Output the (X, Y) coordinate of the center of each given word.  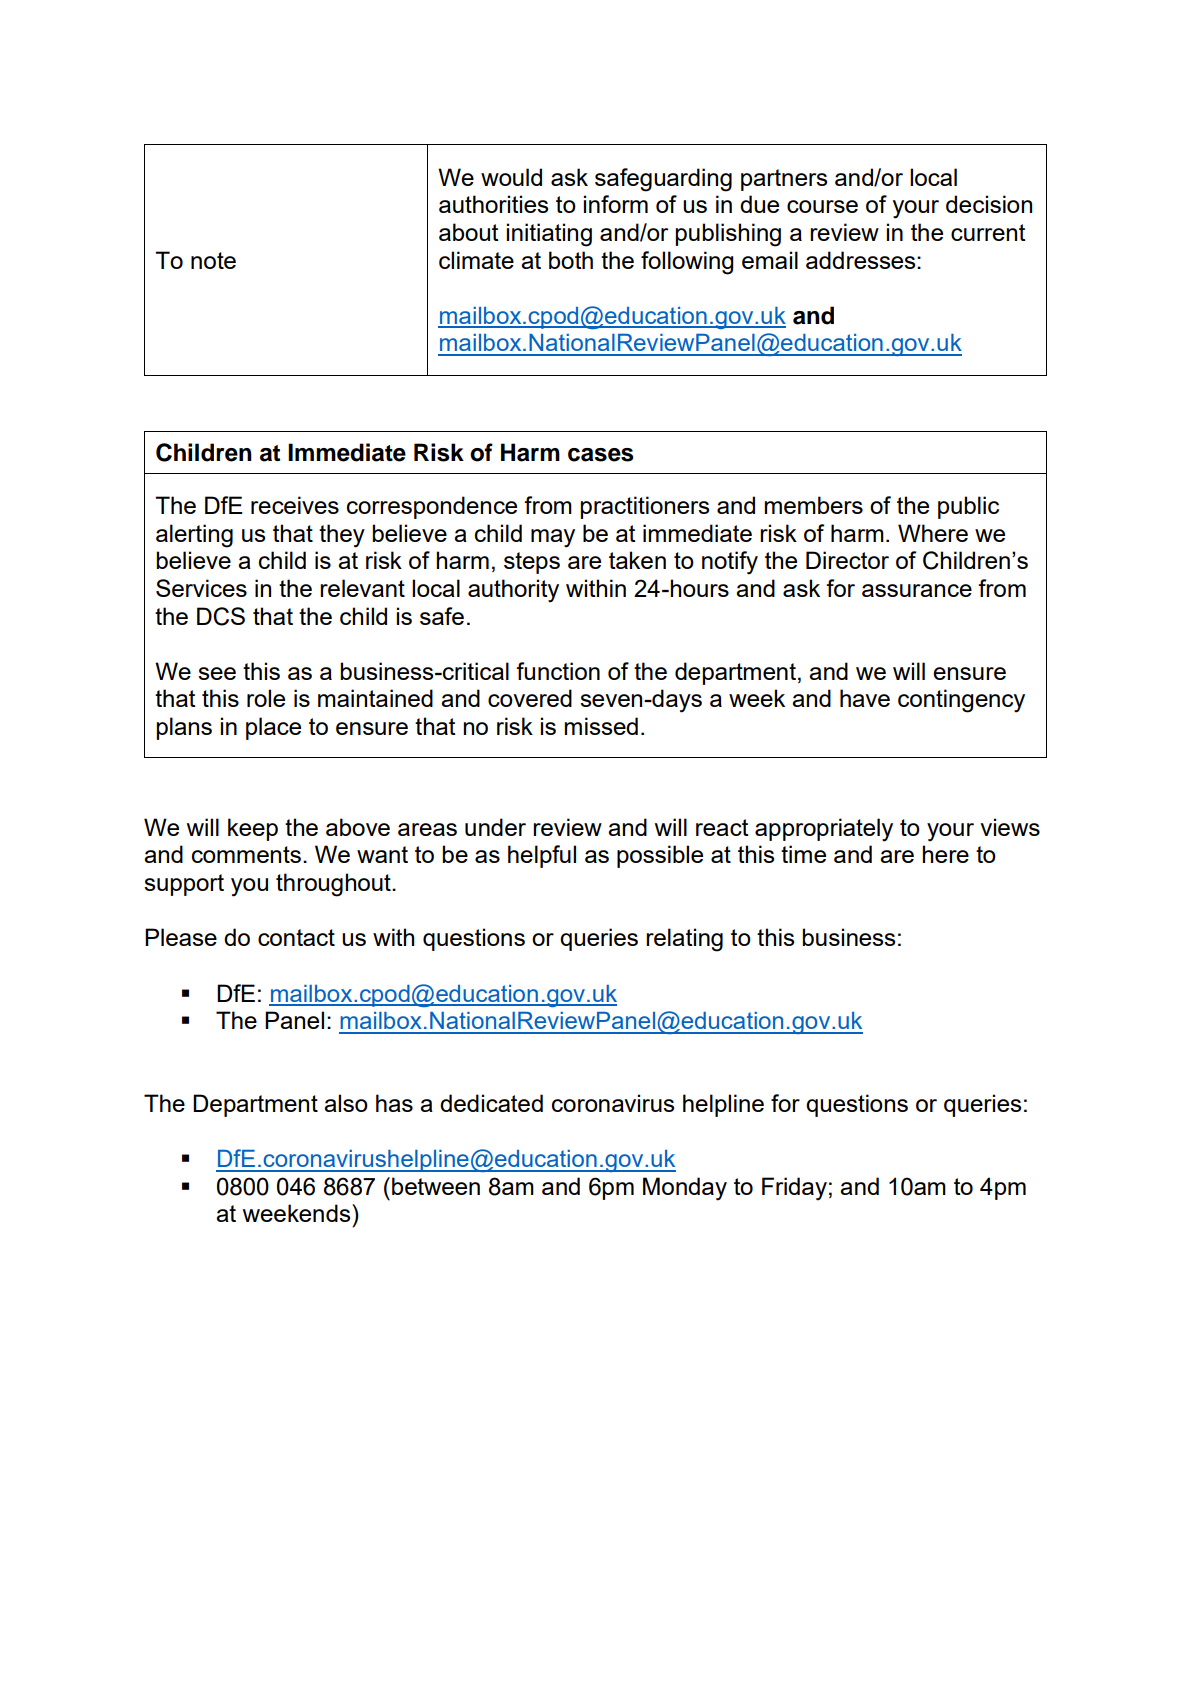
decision (989, 204)
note (213, 260)
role (266, 698)
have (865, 698)
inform (616, 204)
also (346, 1103)
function (558, 671)
